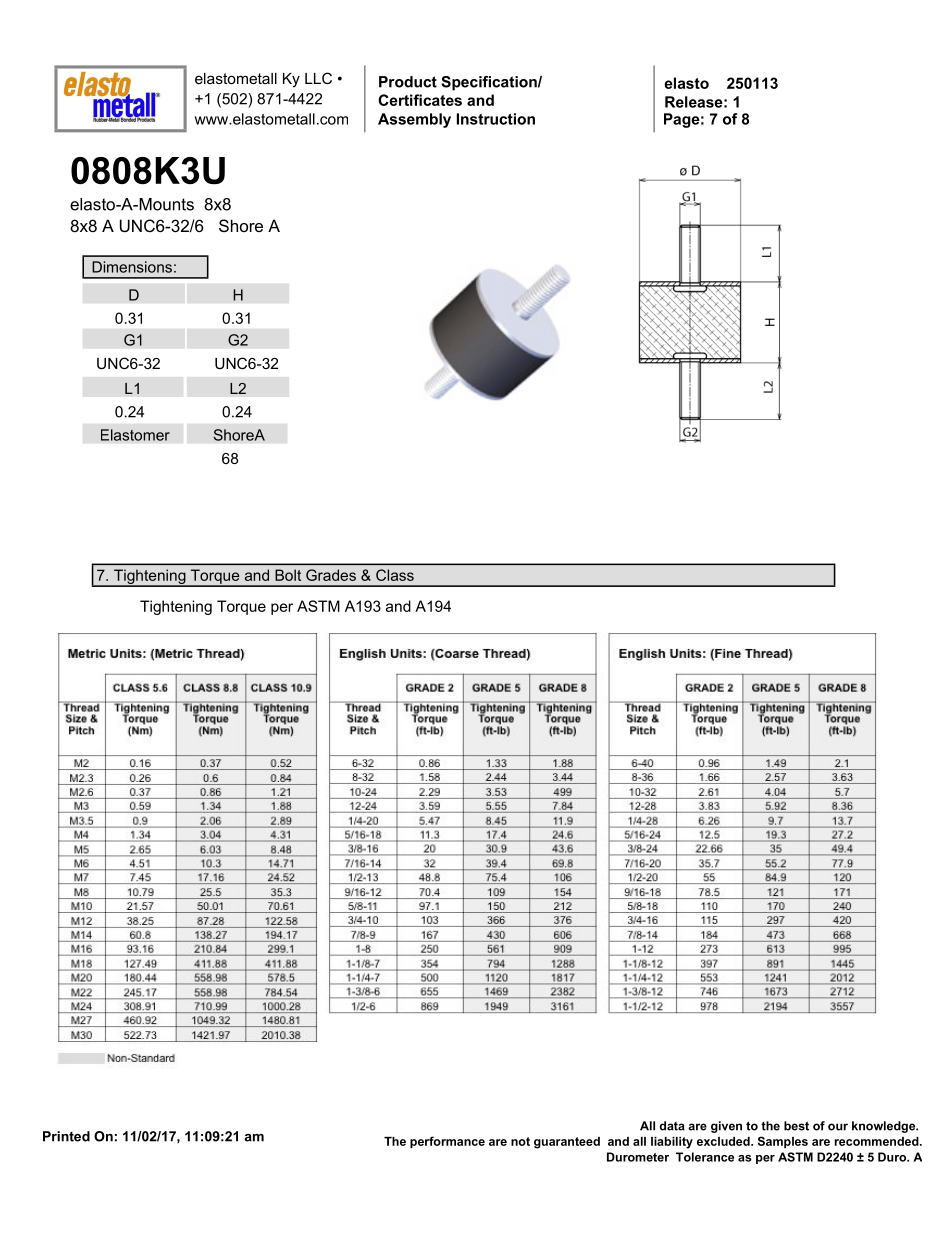 The image size is (952, 1233). I want to click on best, so click(796, 1126).
